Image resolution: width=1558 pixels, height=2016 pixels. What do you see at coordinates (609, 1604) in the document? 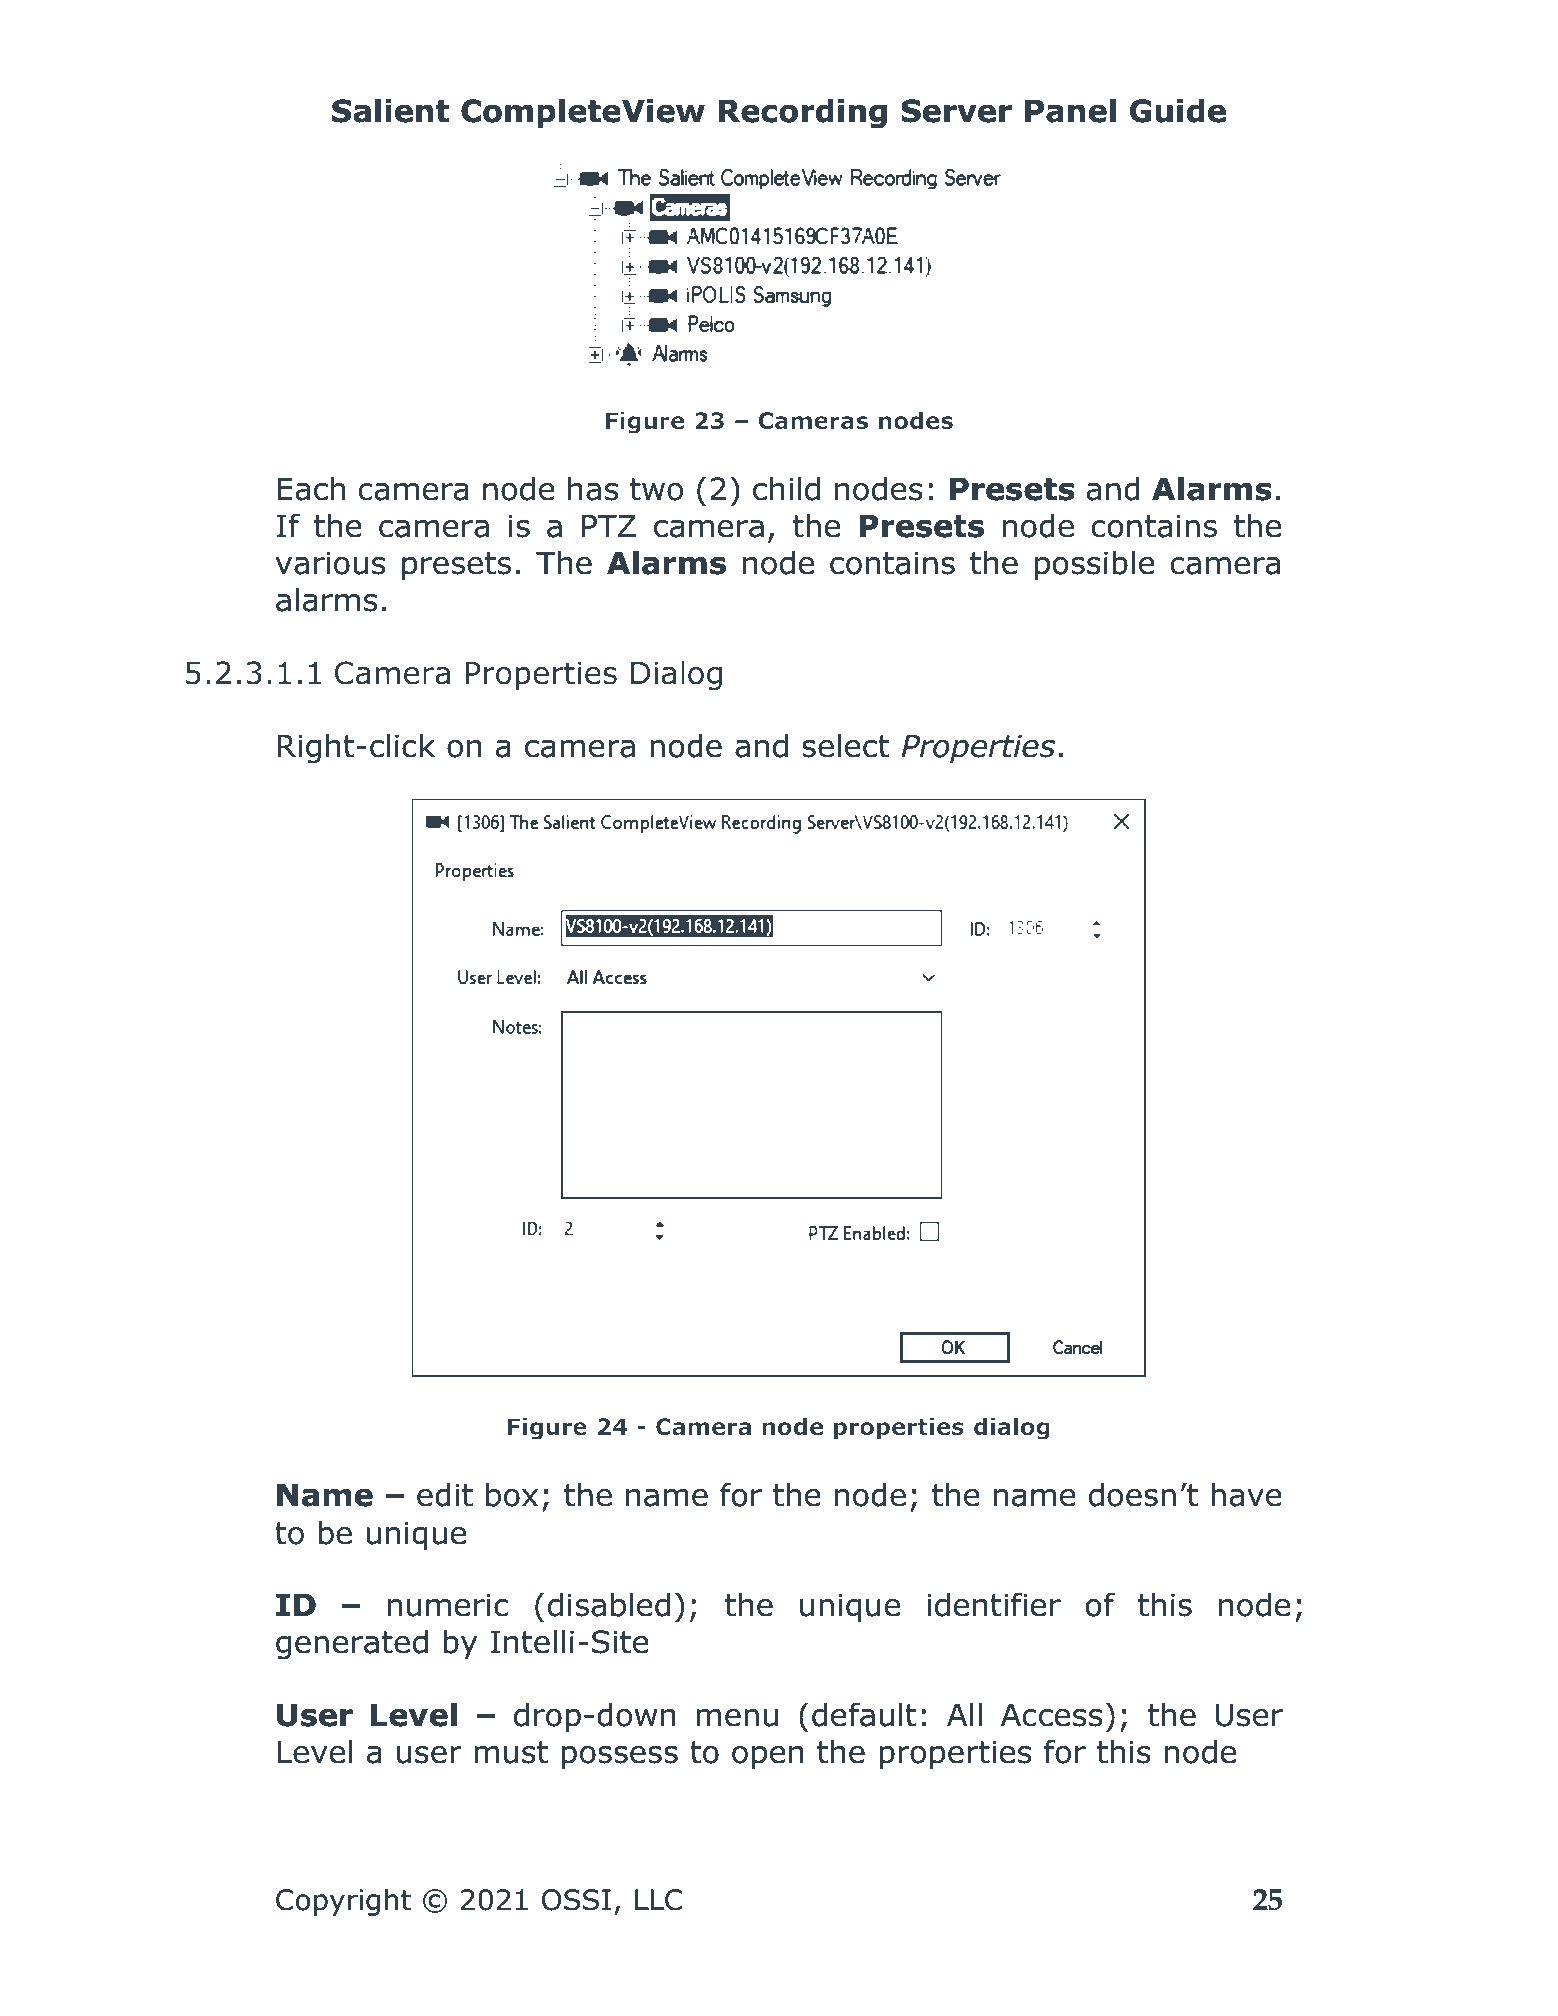
I see `disabled` at bounding box center [609, 1604].
